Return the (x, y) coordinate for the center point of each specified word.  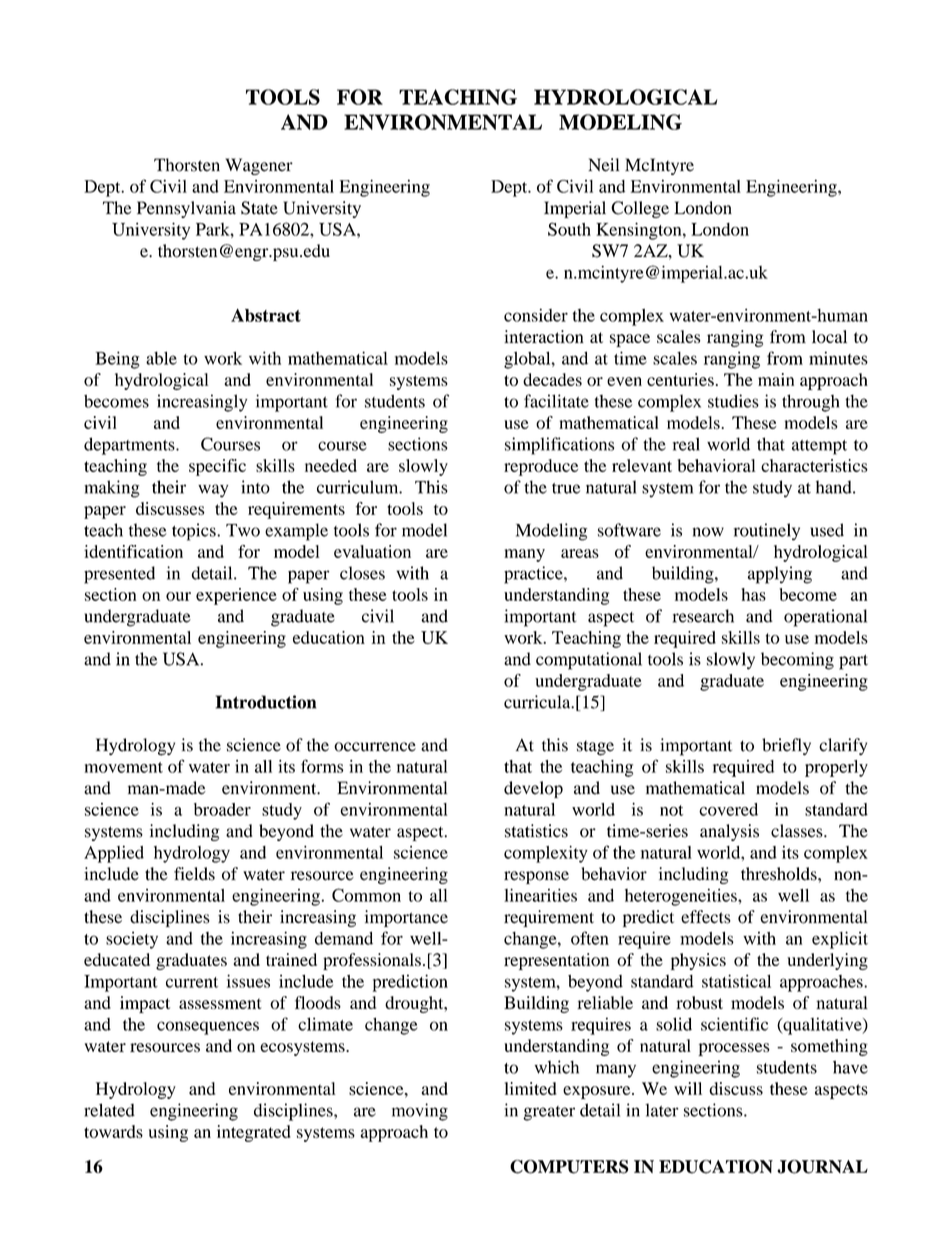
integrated (254, 1133)
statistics (536, 831)
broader (222, 809)
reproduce (541, 467)
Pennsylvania (186, 209)
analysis (729, 832)
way (213, 491)
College (640, 209)
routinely (767, 532)
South (569, 229)
